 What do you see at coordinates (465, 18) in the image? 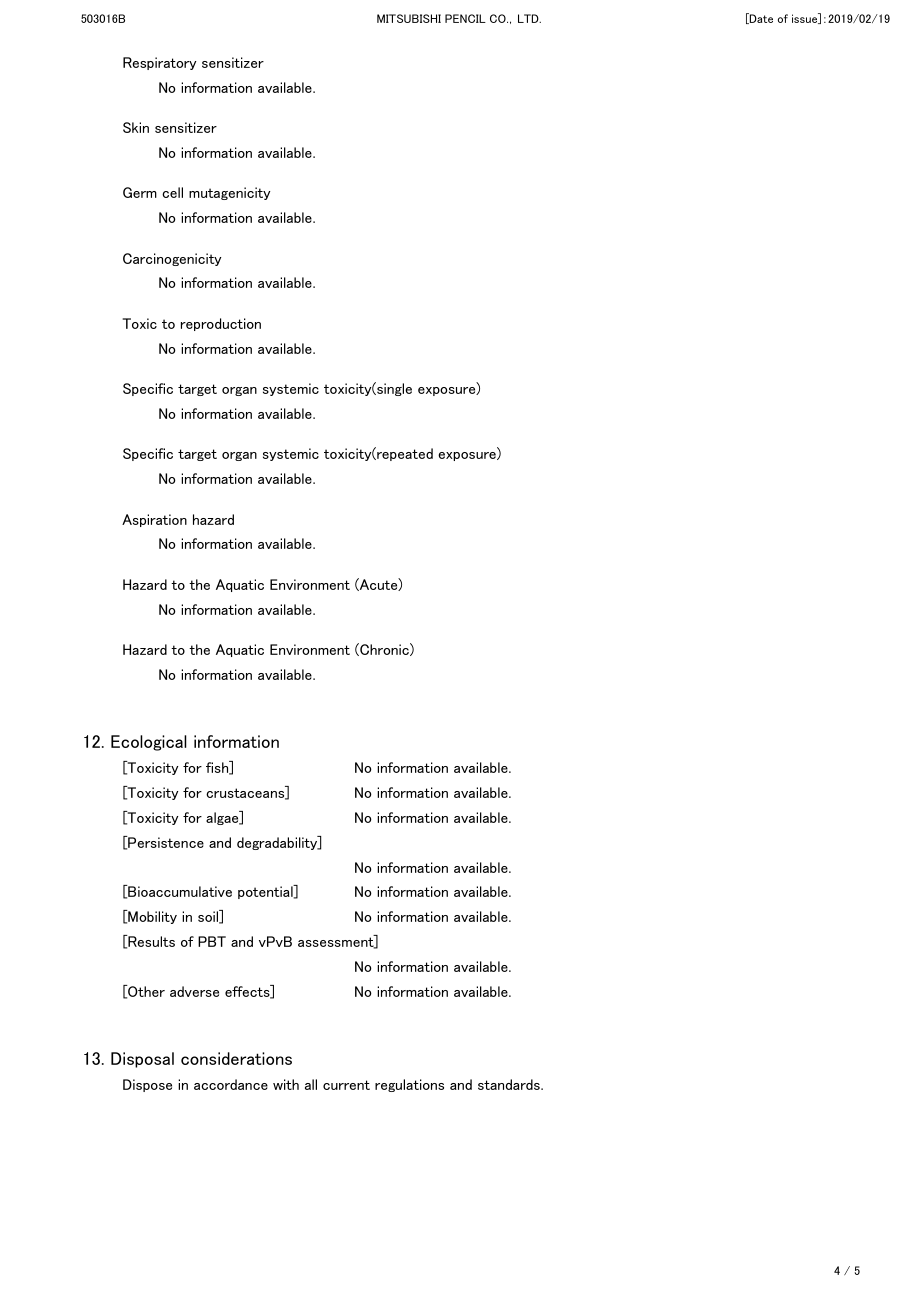
I see `PENCIL` at bounding box center [465, 18].
